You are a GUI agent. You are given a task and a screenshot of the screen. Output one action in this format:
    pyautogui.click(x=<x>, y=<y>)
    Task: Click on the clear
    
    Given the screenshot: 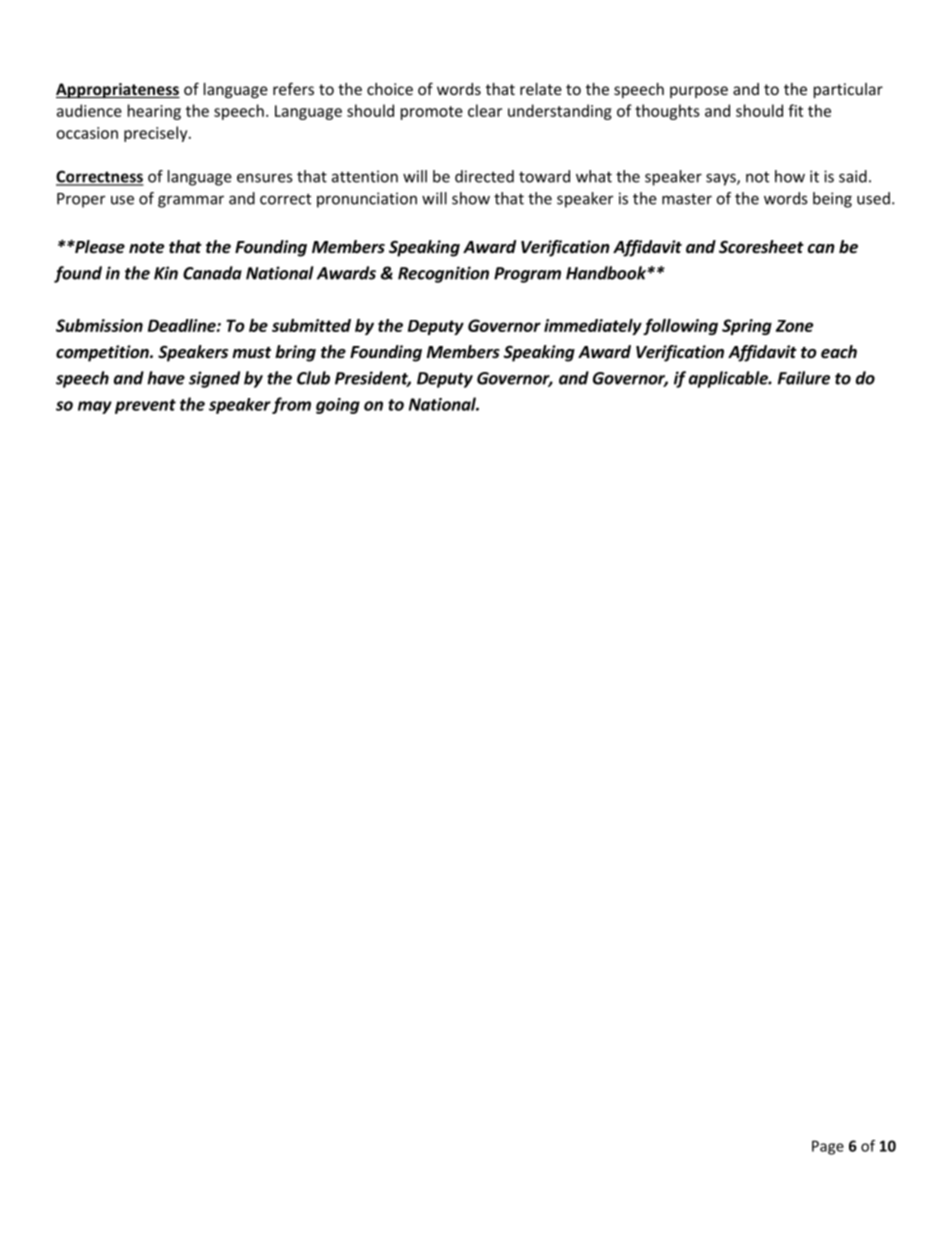 What is the action you would take?
    pyautogui.click(x=485, y=110)
